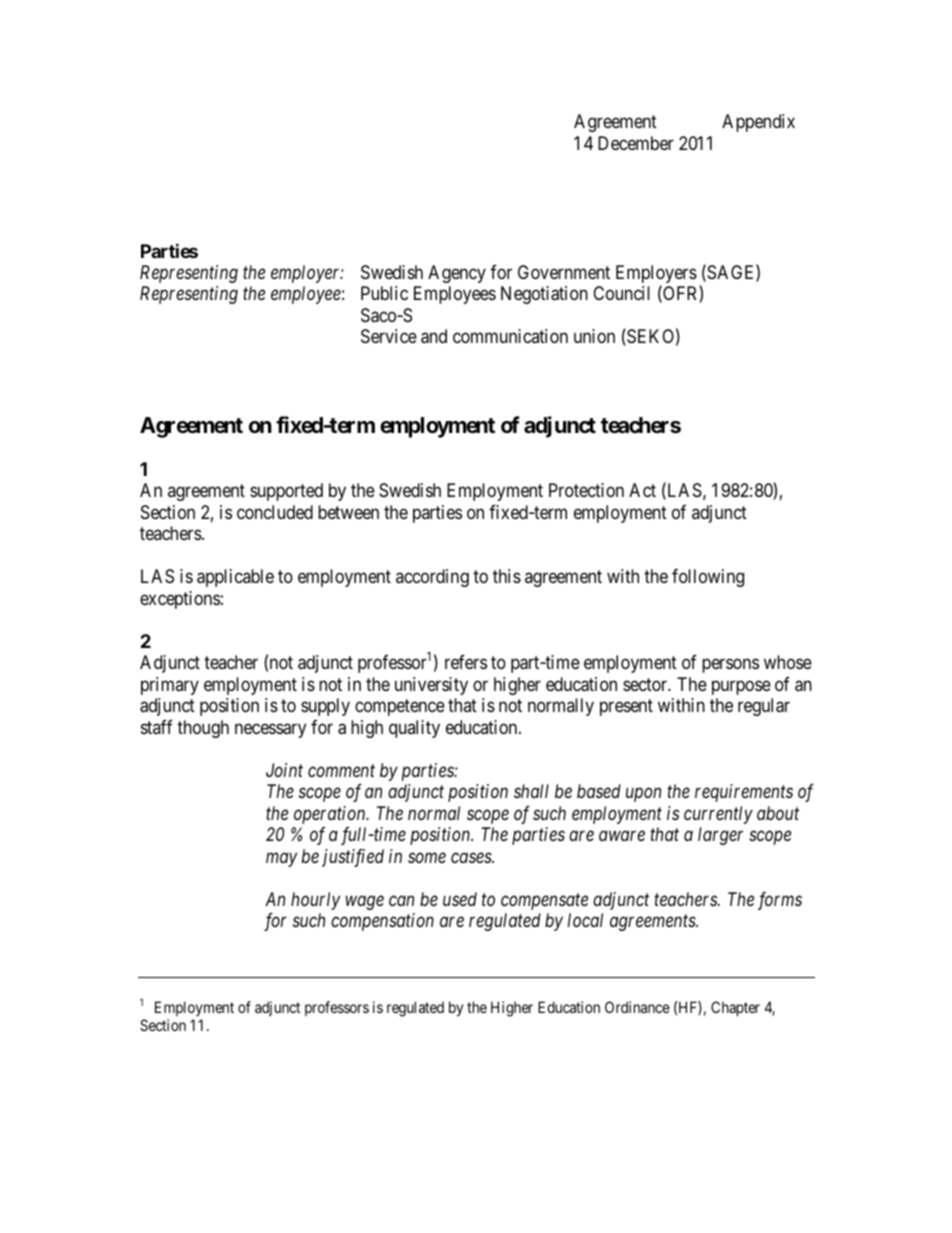 Image resolution: width=952 pixels, height=1233 pixels. Describe the element at coordinates (744, 793) in the screenshot. I see `requirements` at that location.
